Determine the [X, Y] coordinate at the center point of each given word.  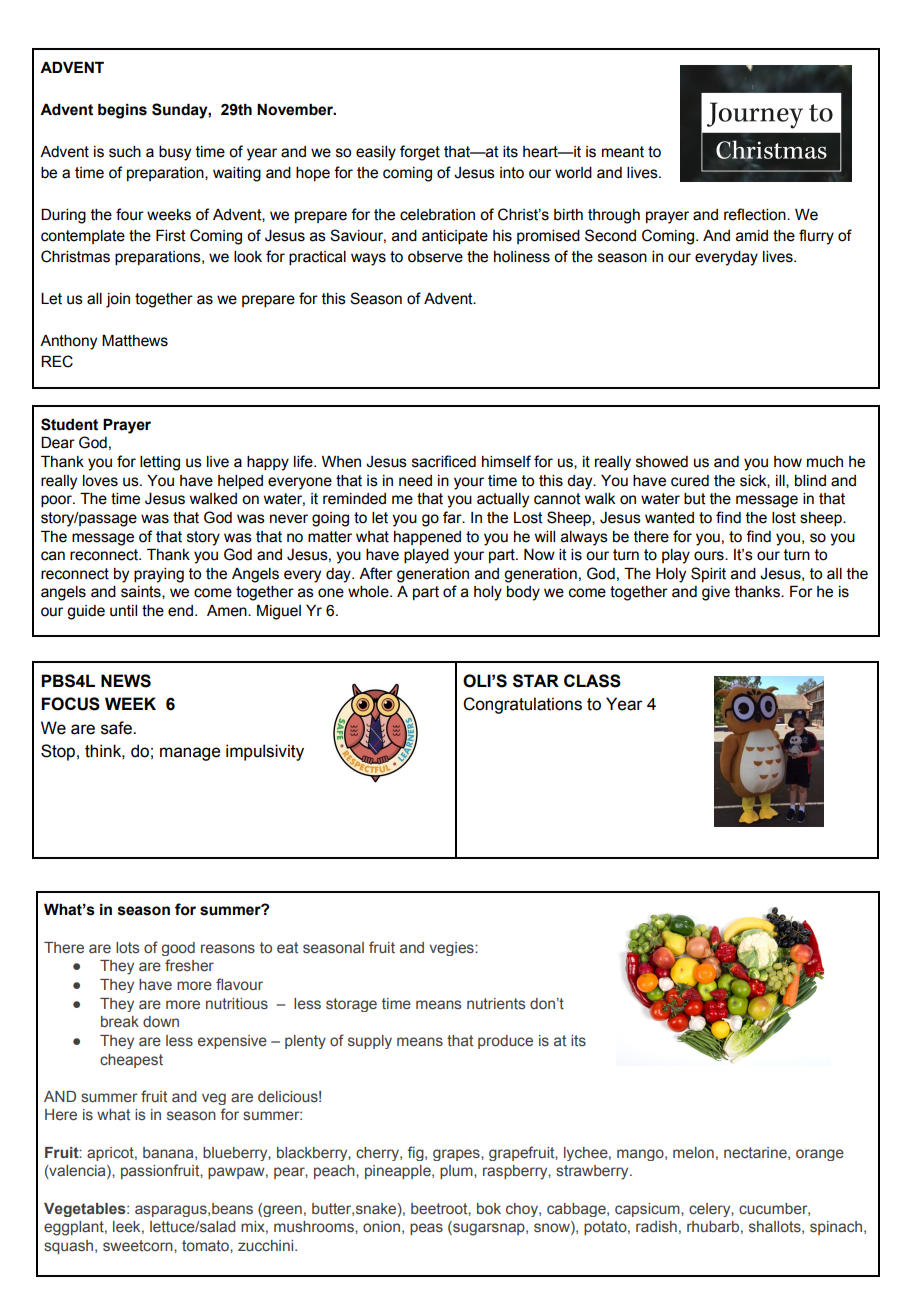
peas [426, 1229]
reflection [756, 214]
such [125, 152]
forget [420, 153]
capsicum [648, 1210]
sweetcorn [139, 1246]
